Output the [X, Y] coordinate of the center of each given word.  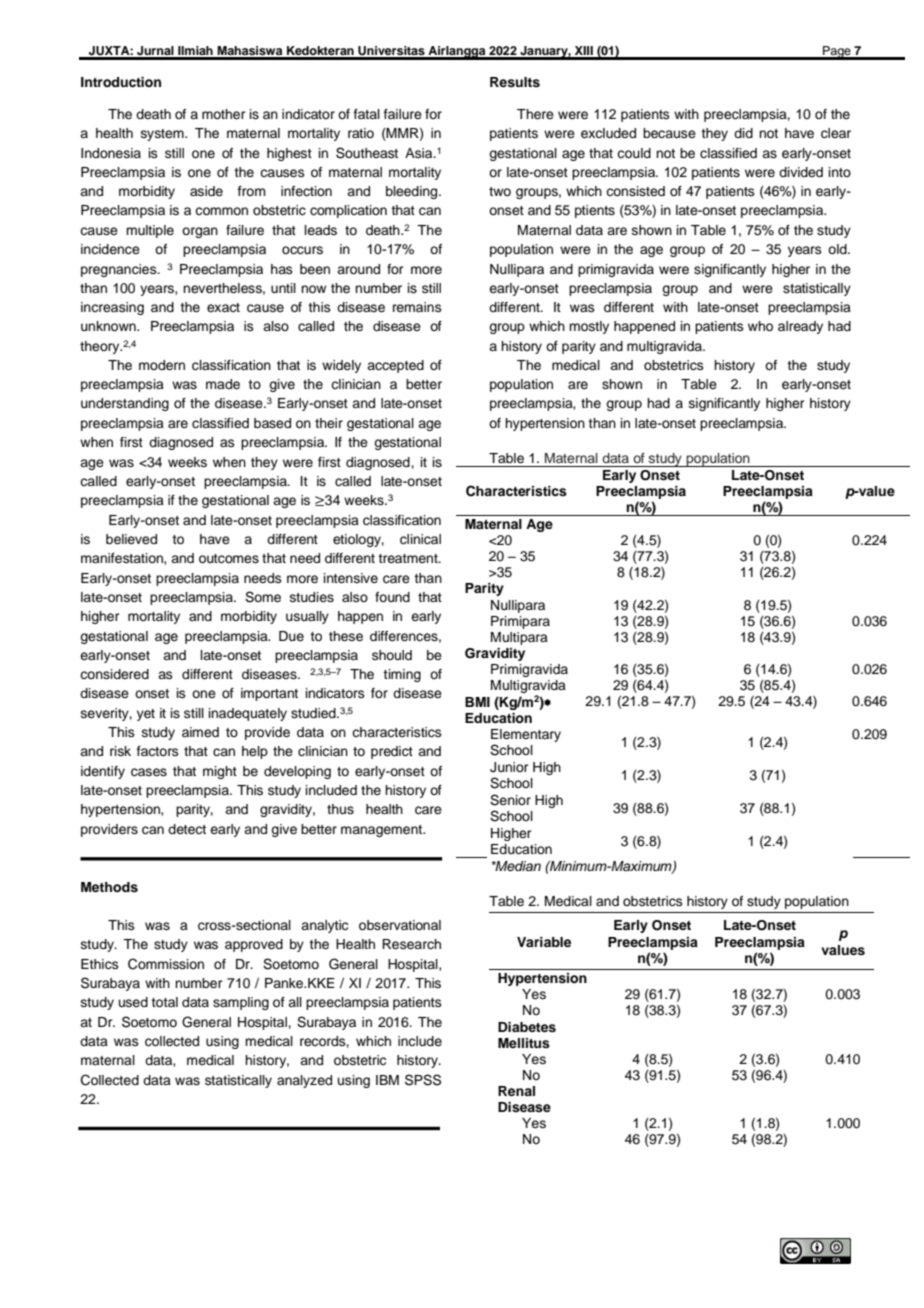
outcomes [229, 559]
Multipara [519, 638]
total [164, 1002]
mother [224, 114]
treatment [409, 558]
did [743, 133]
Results [515, 82]
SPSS [423, 1080]
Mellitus [524, 1043]
